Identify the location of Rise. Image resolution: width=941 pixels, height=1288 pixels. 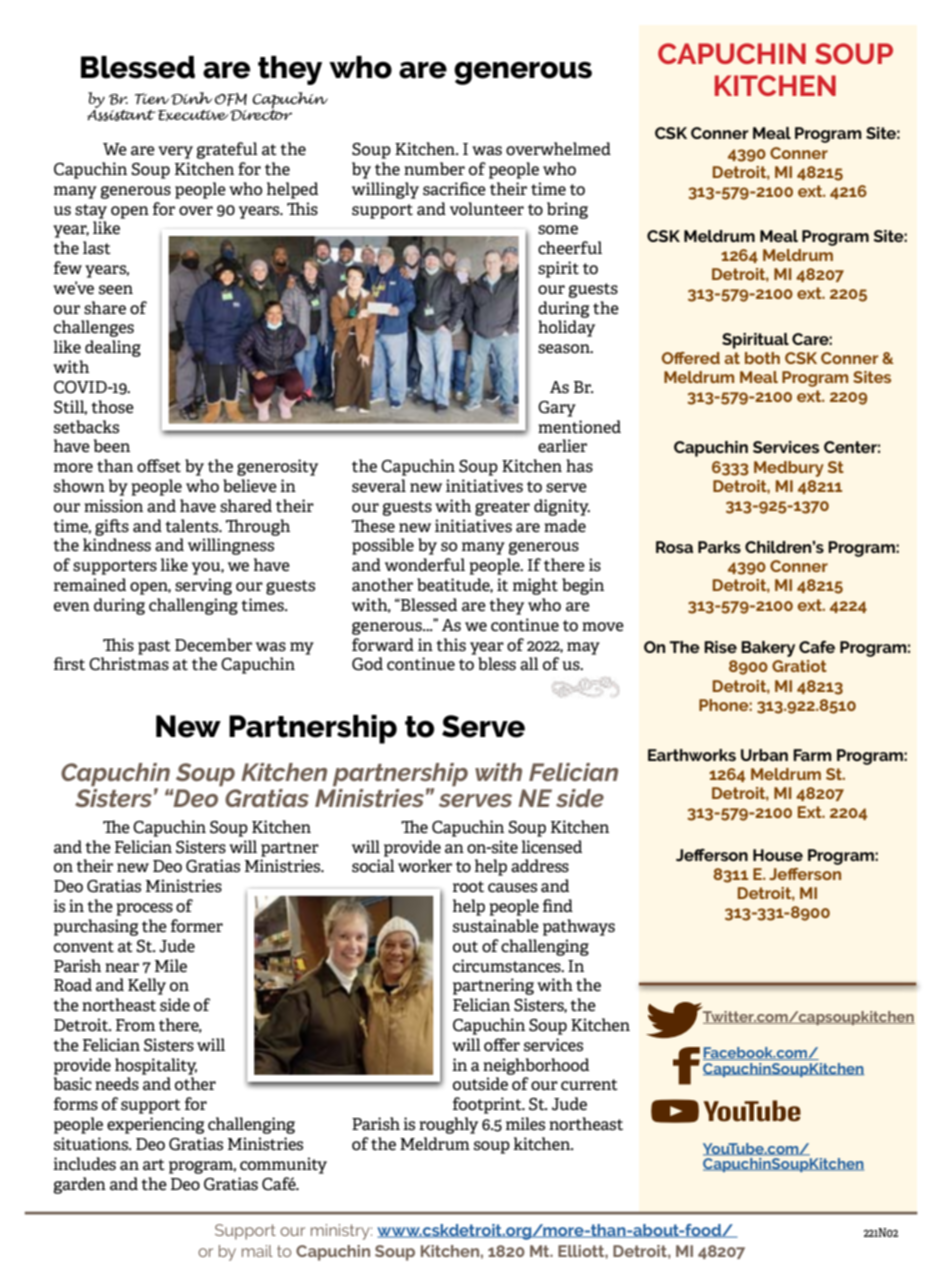
(720, 647).
